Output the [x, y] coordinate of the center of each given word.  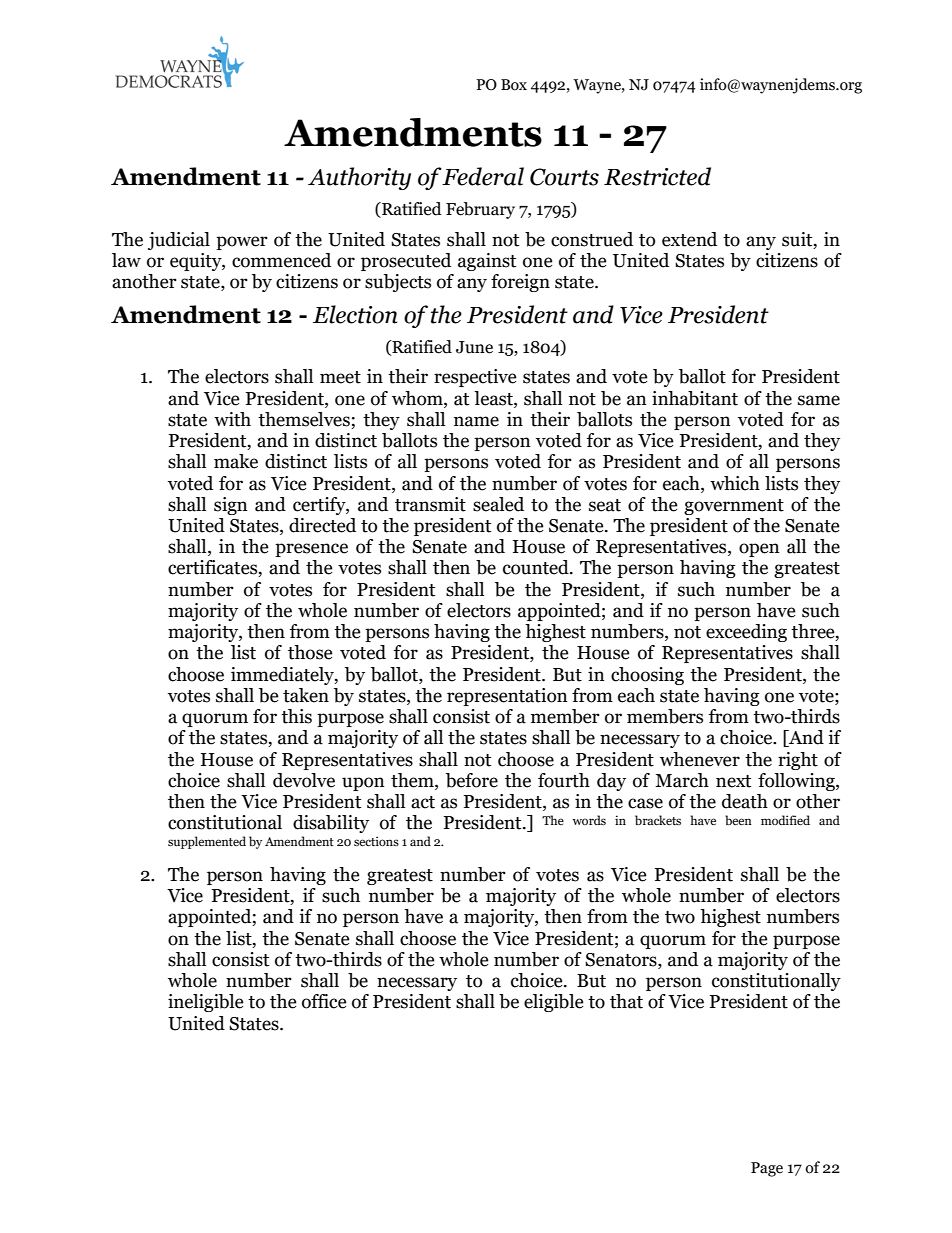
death [745, 801]
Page [767, 1169]
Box [514, 85]
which [735, 483]
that [626, 1001]
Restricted [657, 176]
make [236, 461]
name [476, 421]
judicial [179, 241]
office [324, 1001]
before [472, 780]
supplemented [207, 842]
